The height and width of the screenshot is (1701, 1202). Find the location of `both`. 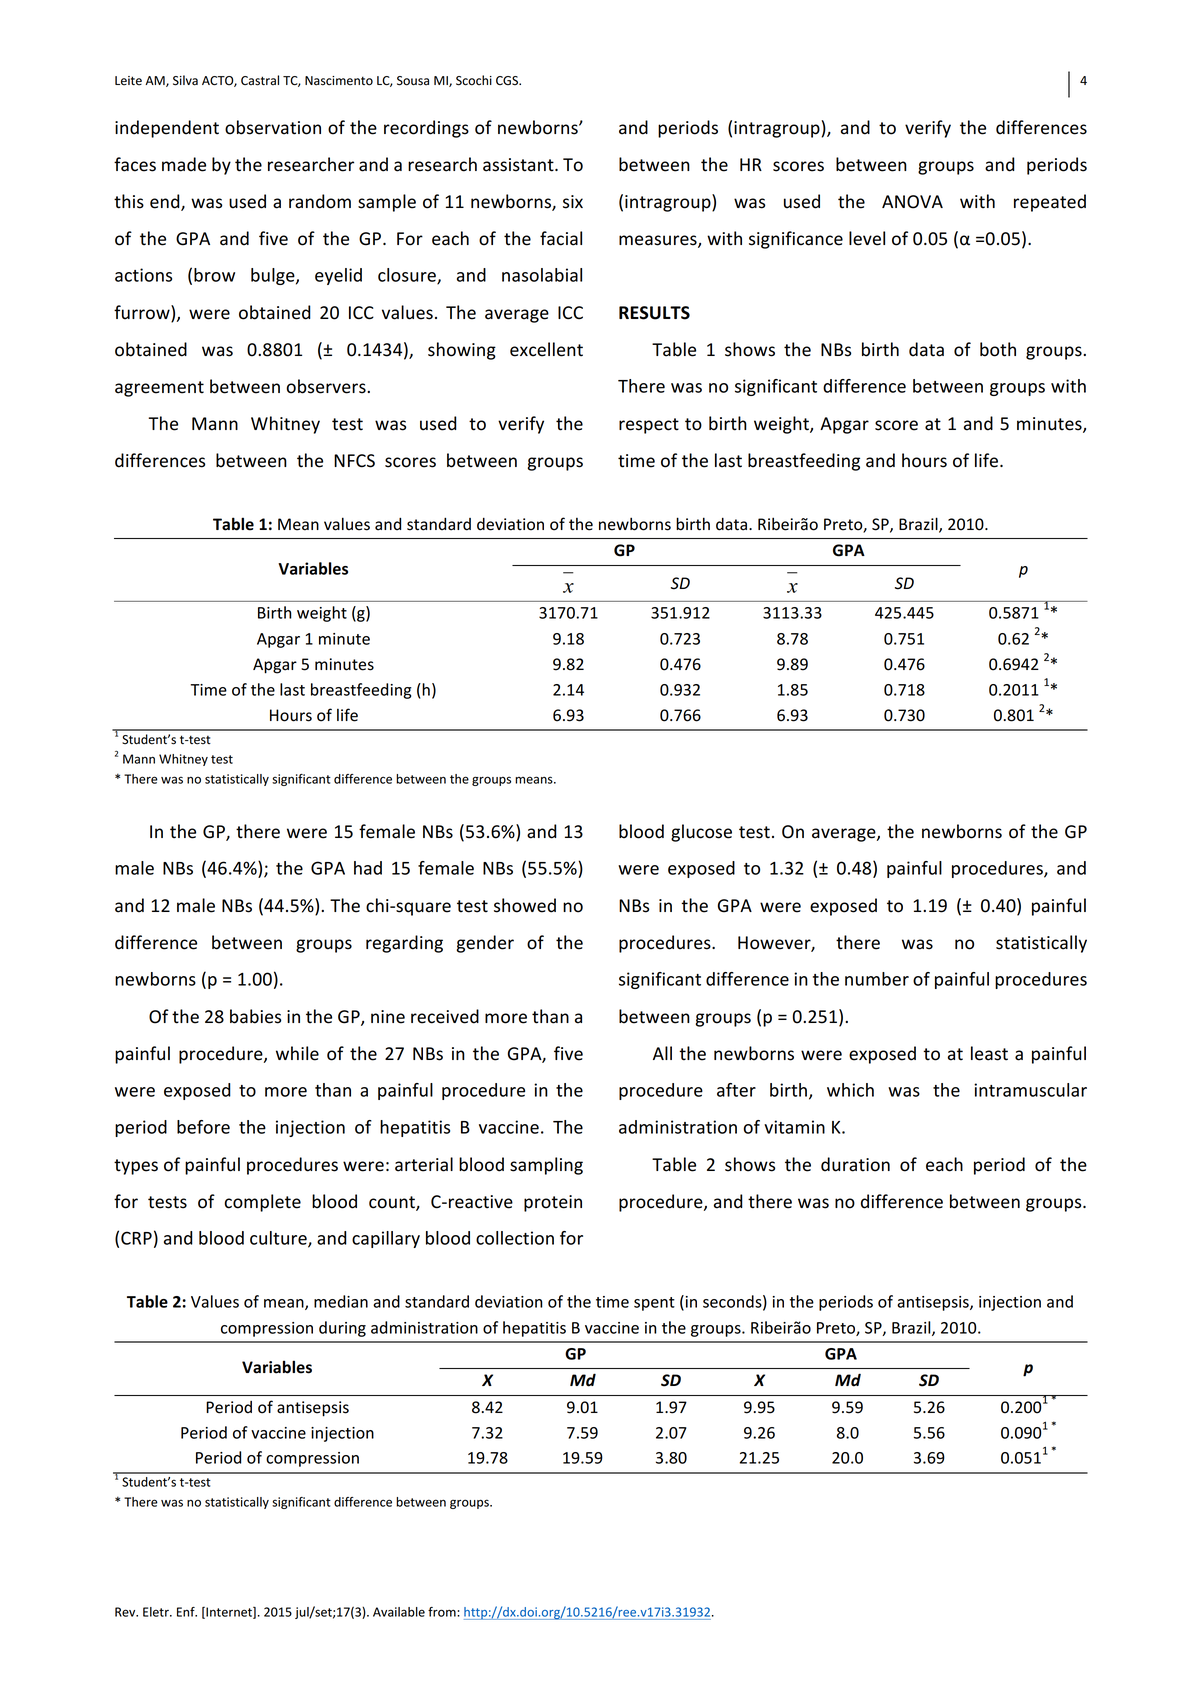

both is located at coordinates (998, 349).
